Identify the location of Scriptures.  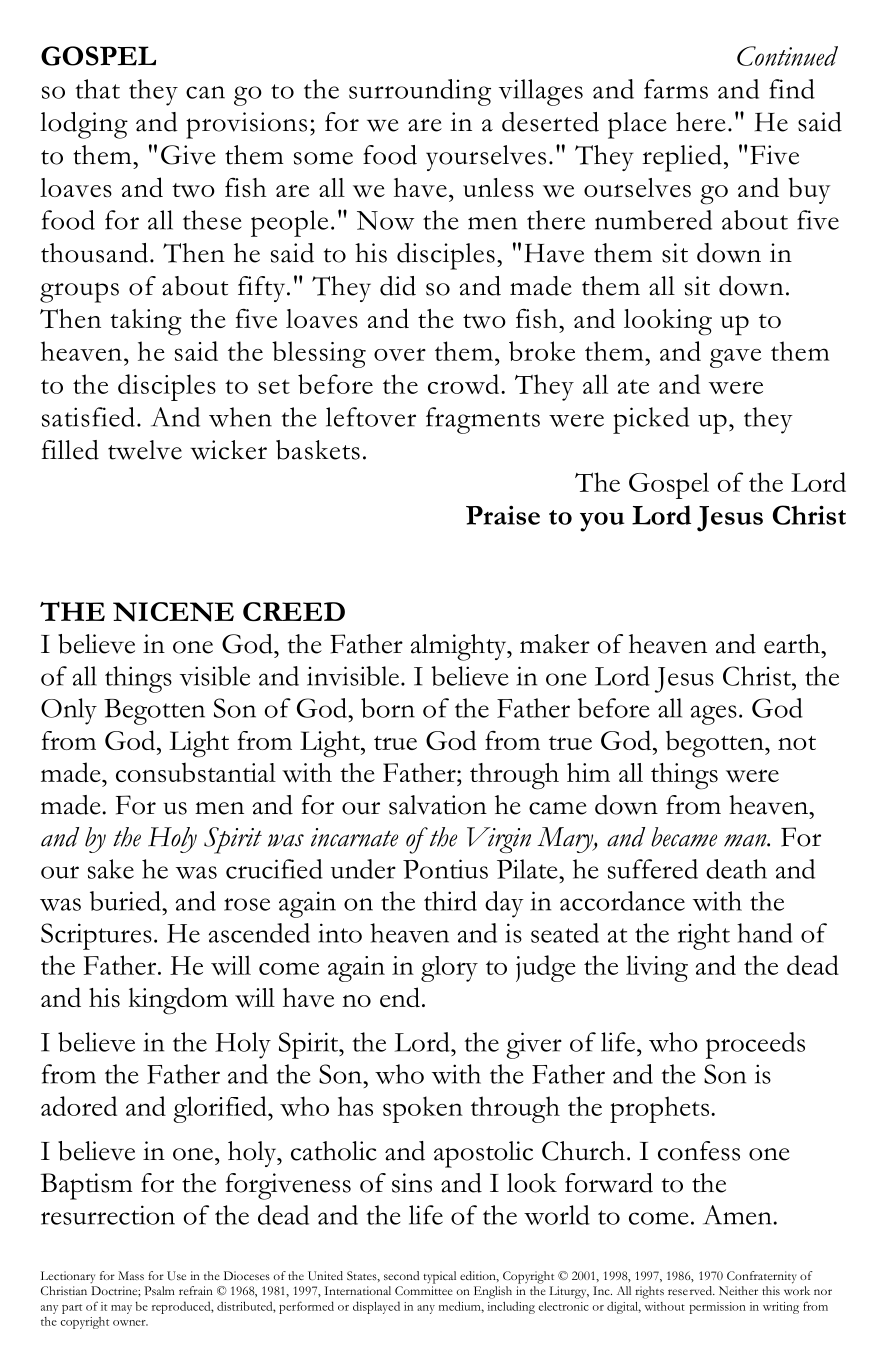
(96, 936).
